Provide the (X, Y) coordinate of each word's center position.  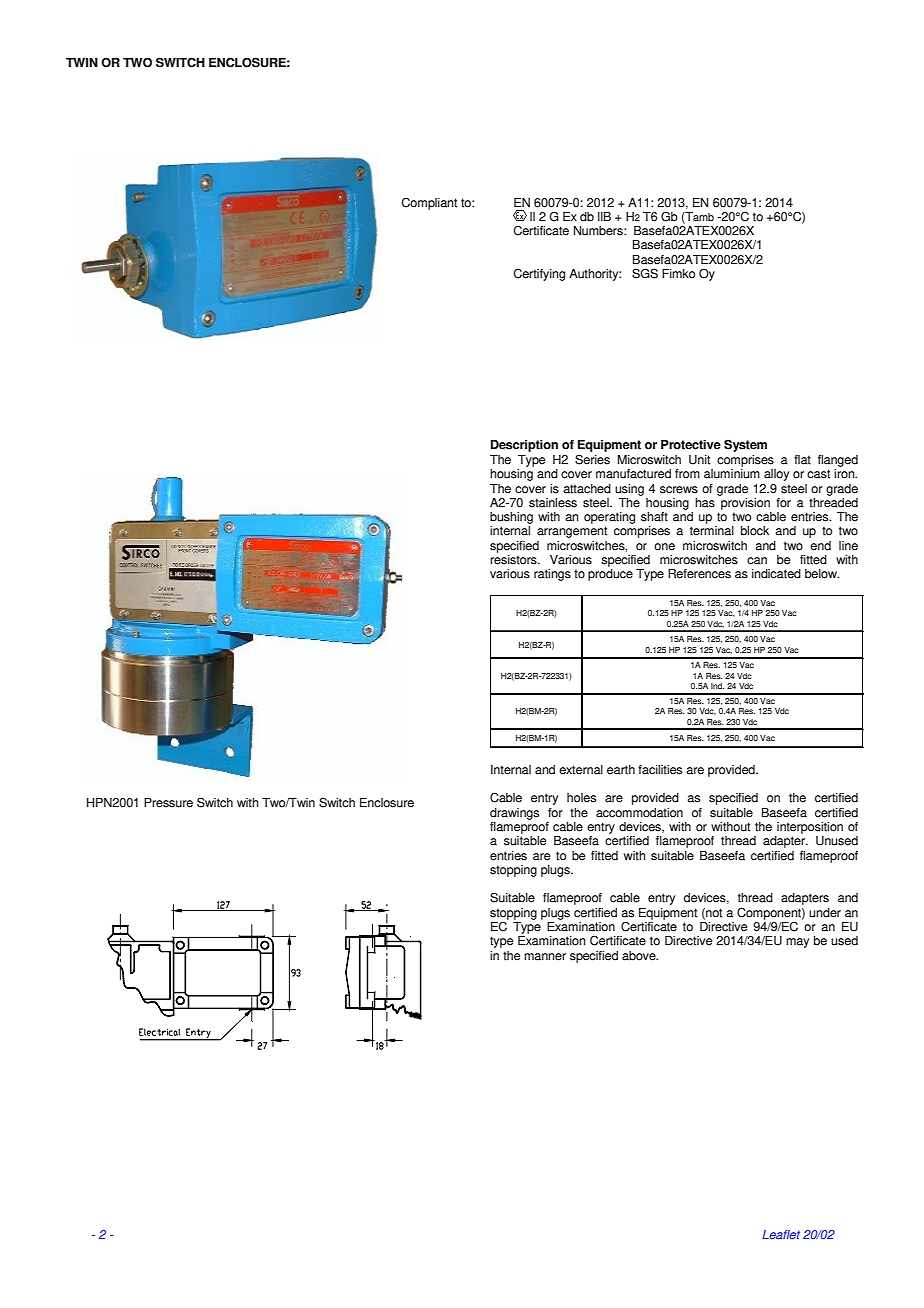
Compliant (429, 203)
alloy (776, 475)
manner (545, 957)
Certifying (539, 274)
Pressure (168, 803)
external (581, 770)
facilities (660, 770)
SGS (645, 273)
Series (592, 459)
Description (524, 446)
